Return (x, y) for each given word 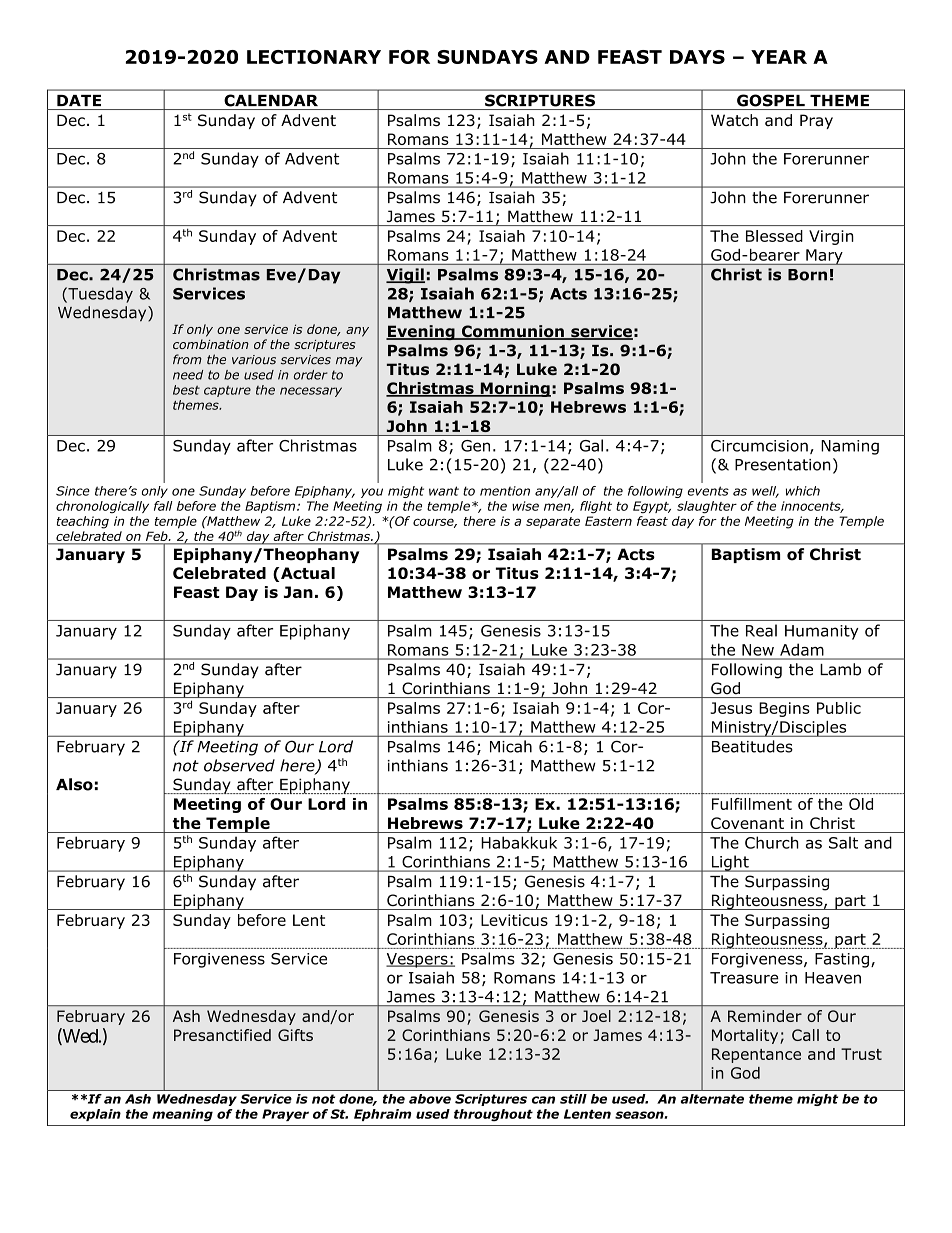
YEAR (779, 57)
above (430, 1099)
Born (807, 275)
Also (74, 784)
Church (772, 842)
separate (553, 523)
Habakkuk (519, 842)
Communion (512, 332)
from (187, 359)
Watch (734, 120)
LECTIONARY (314, 57)
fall (163, 506)
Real (761, 630)
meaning (182, 1115)
